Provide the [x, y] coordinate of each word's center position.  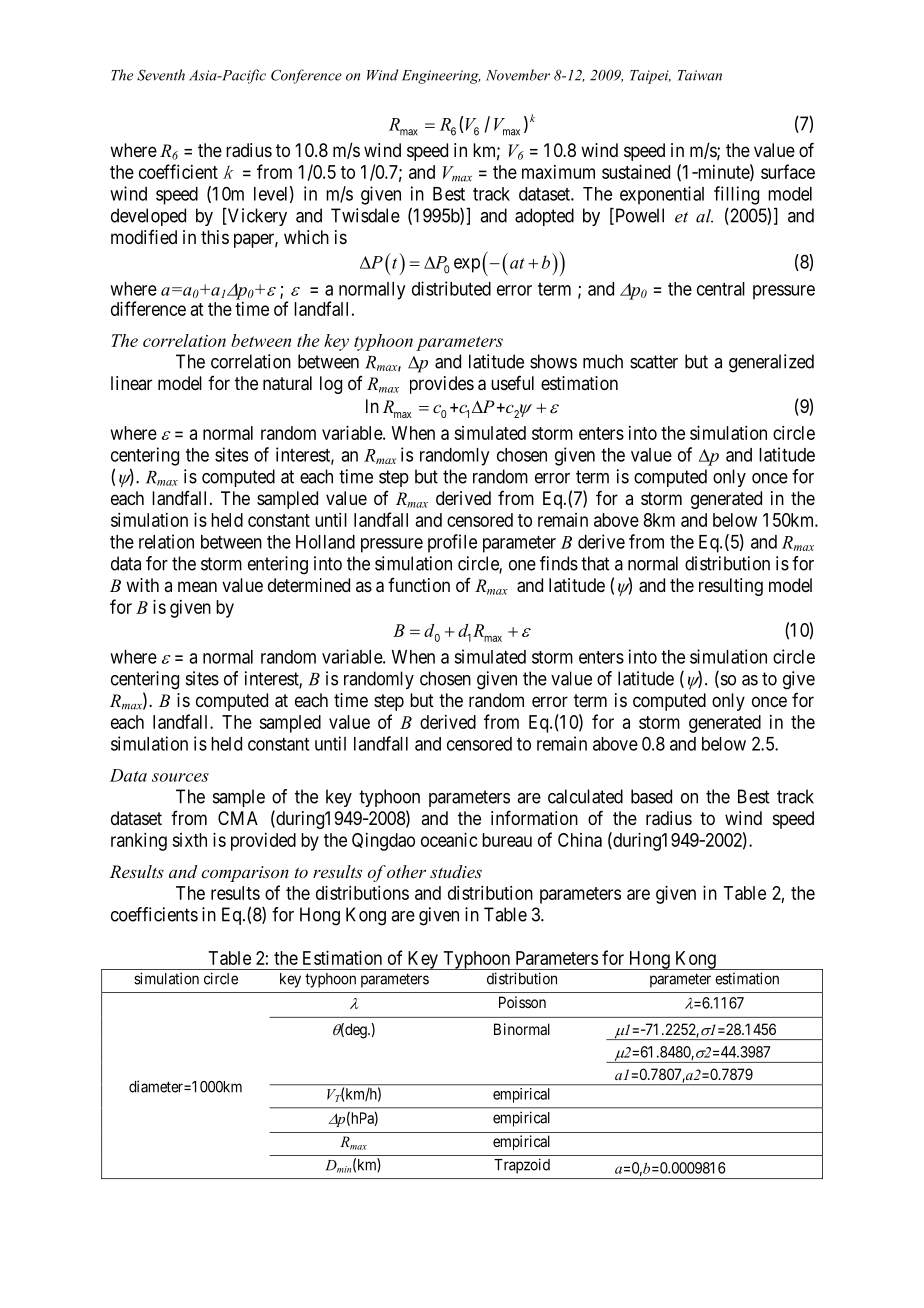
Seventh [161, 75]
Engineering [441, 77]
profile [452, 543]
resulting [731, 587]
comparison [245, 874]
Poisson [522, 1002]
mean [197, 587]
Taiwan [700, 75]
